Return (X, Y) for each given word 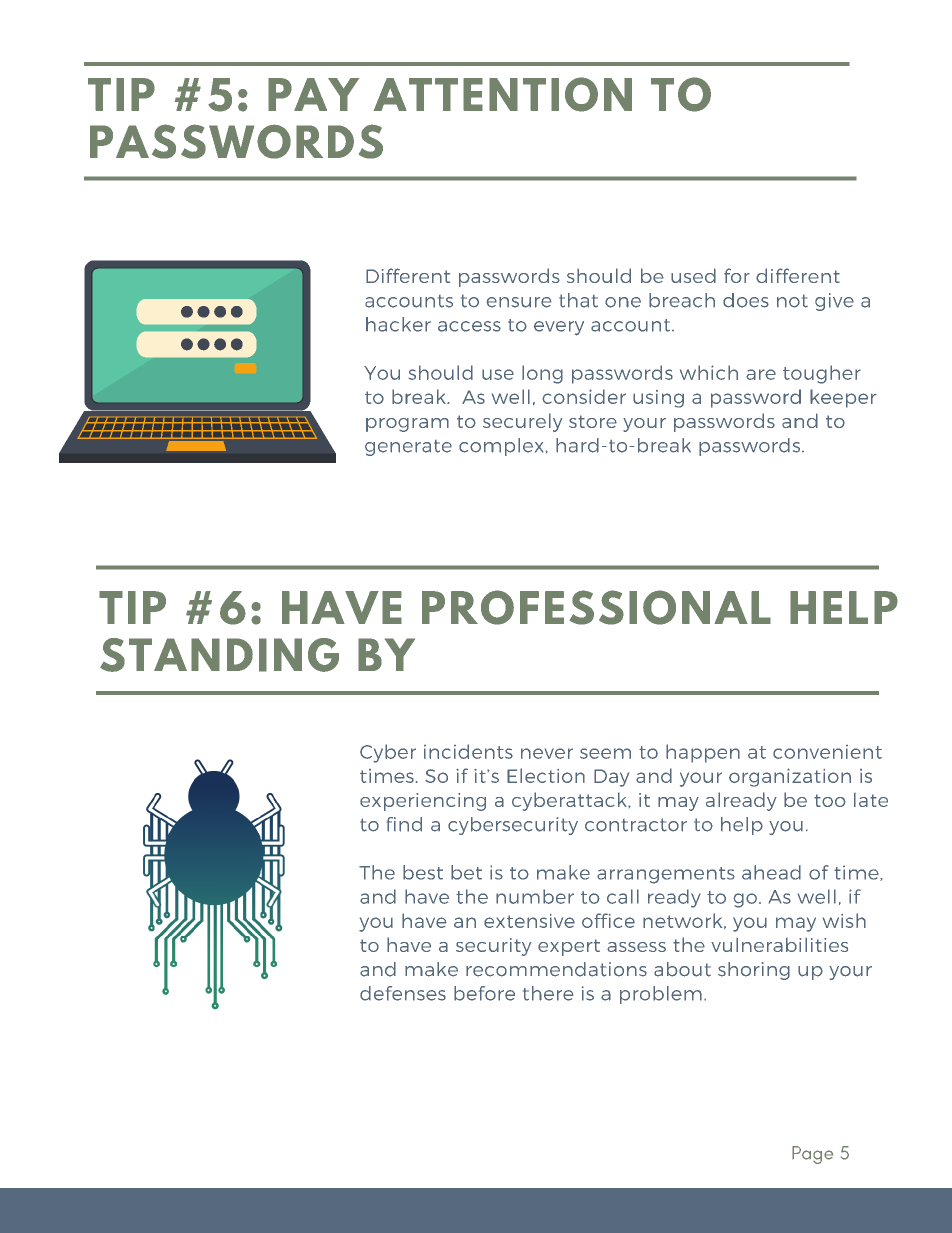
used (693, 275)
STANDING (219, 655)
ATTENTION (503, 94)
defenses (403, 993)
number (535, 896)
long (542, 374)
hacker (398, 324)
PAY (313, 94)
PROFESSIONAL (596, 607)
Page (812, 1155)
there (548, 993)
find (404, 824)
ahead (771, 872)
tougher (822, 374)
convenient (827, 752)
